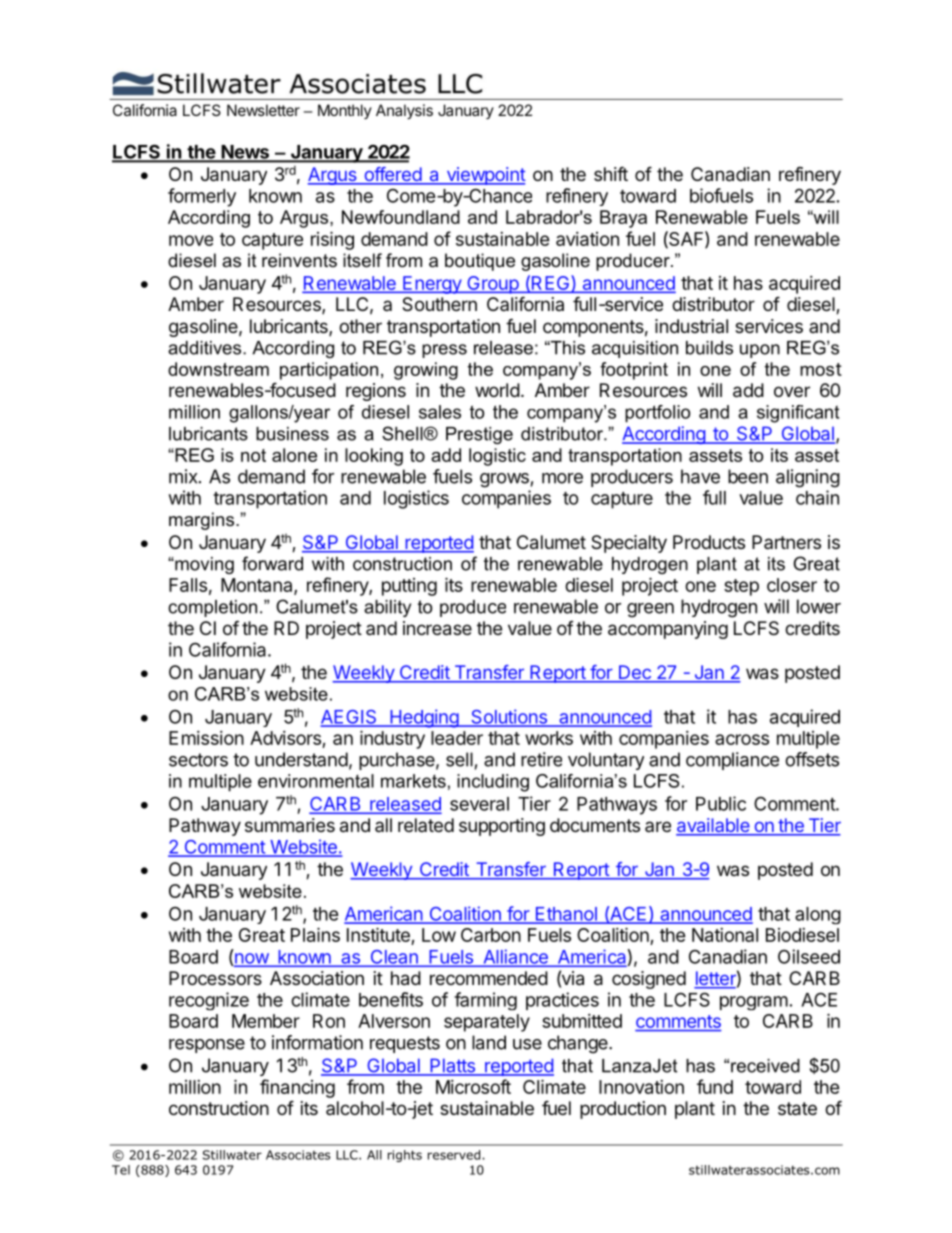 The height and width of the screenshot is (1233, 952). I want to click on over, so click(792, 391).
